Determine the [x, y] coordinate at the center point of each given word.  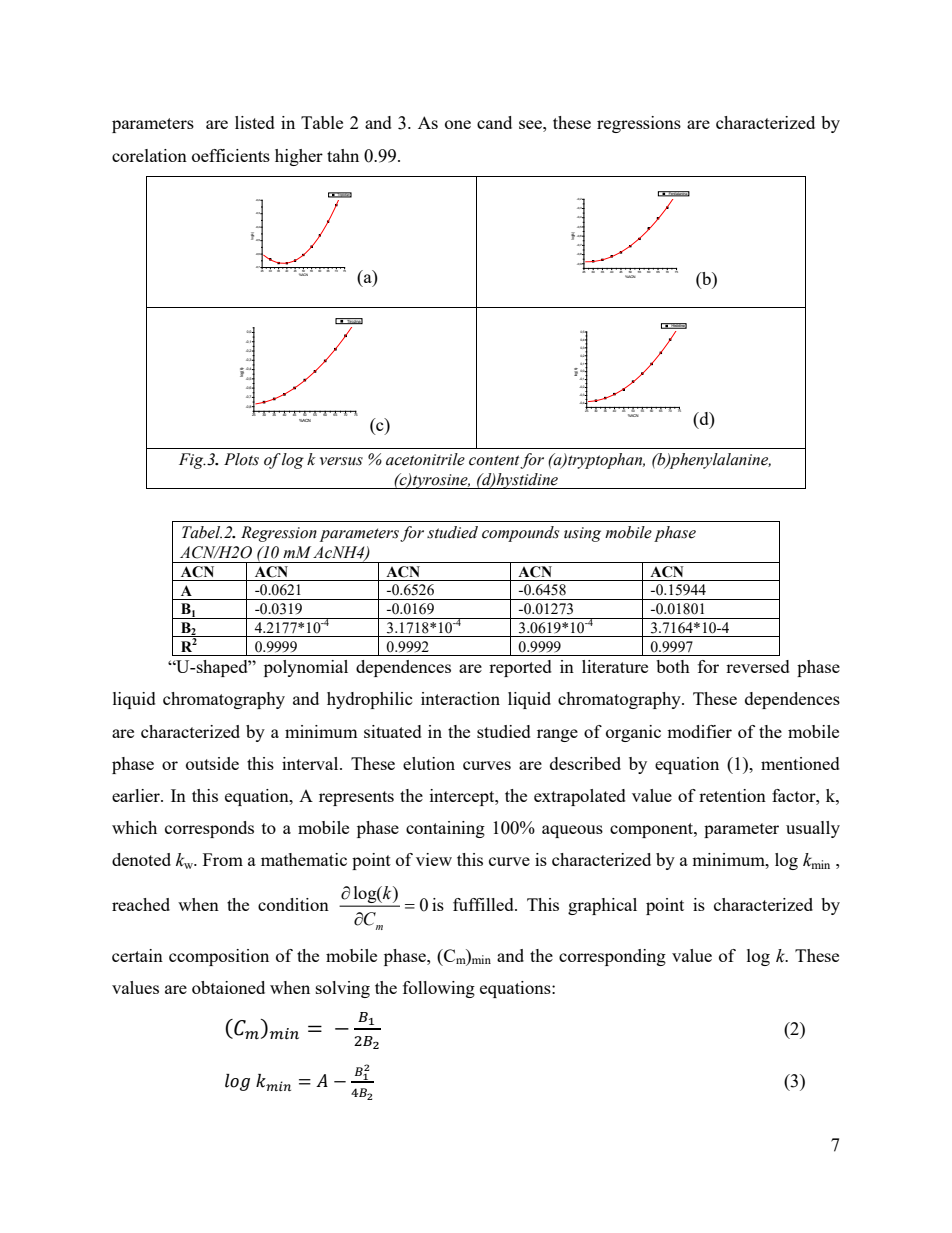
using [582, 534]
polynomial [306, 668]
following [439, 989]
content [495, 461]
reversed [758, 666]
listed [255, 122]
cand [494, 122]
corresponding [612, 957]
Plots [241, 459]
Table [322, 122]
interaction [460, 698]
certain [137, 955]
